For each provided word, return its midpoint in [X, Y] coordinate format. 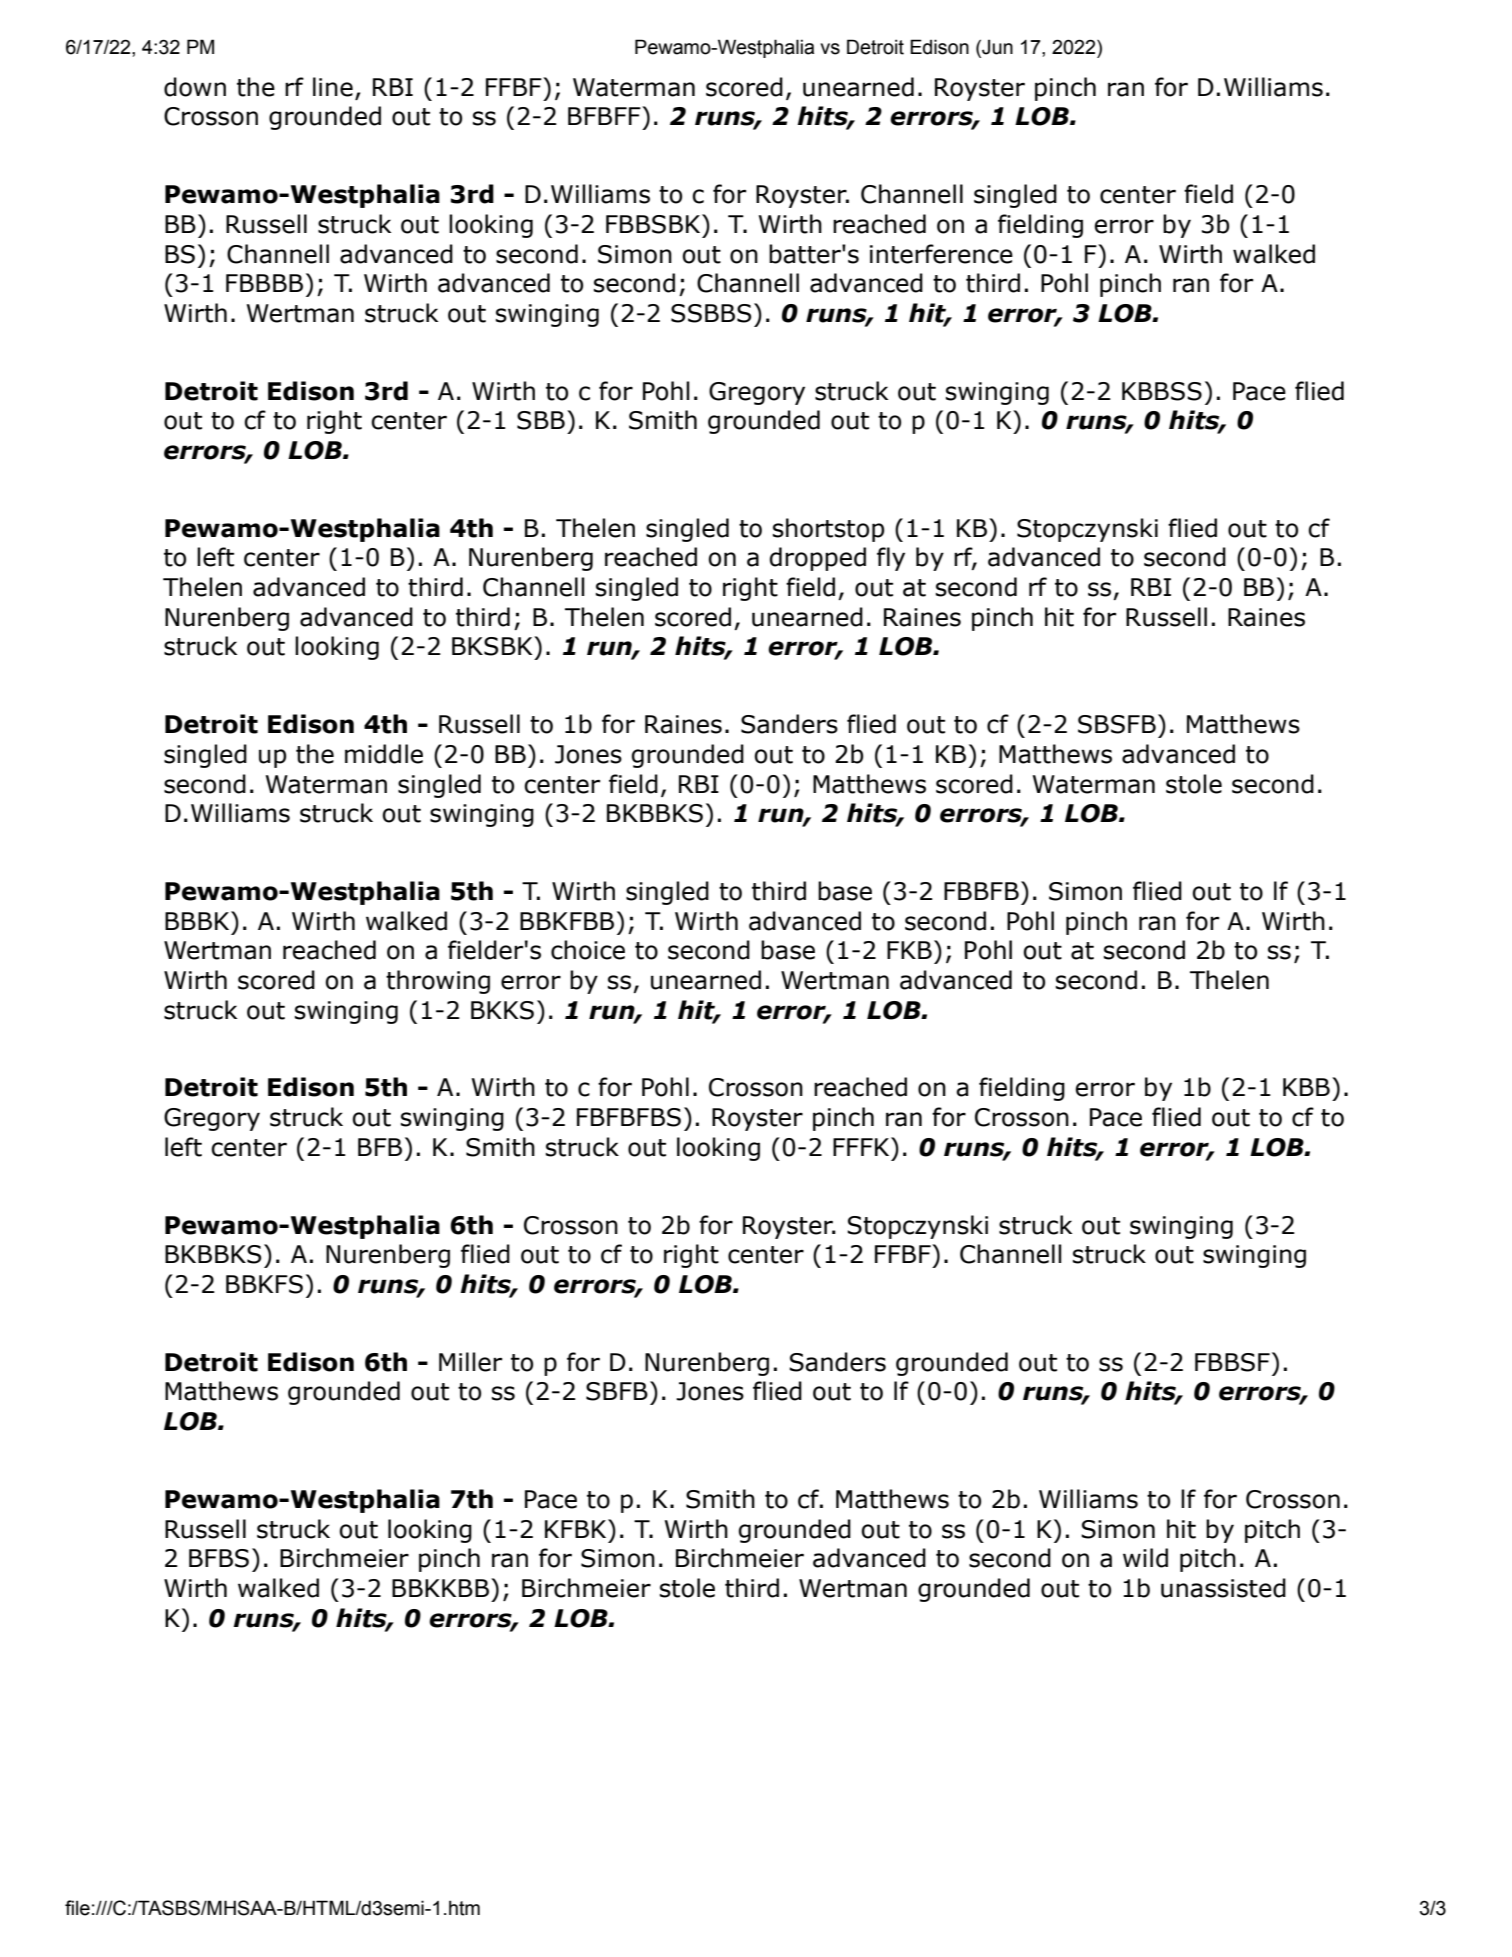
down [195, 87]
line [333, 87]
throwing [438, 982]
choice [588, 950]
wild [1145, 1558]
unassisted [1223, 1588]
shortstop [828, 530]
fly [891, 559]
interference [941, 254]
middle [384, 754]
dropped [818, 559]
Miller [470, 1362]
